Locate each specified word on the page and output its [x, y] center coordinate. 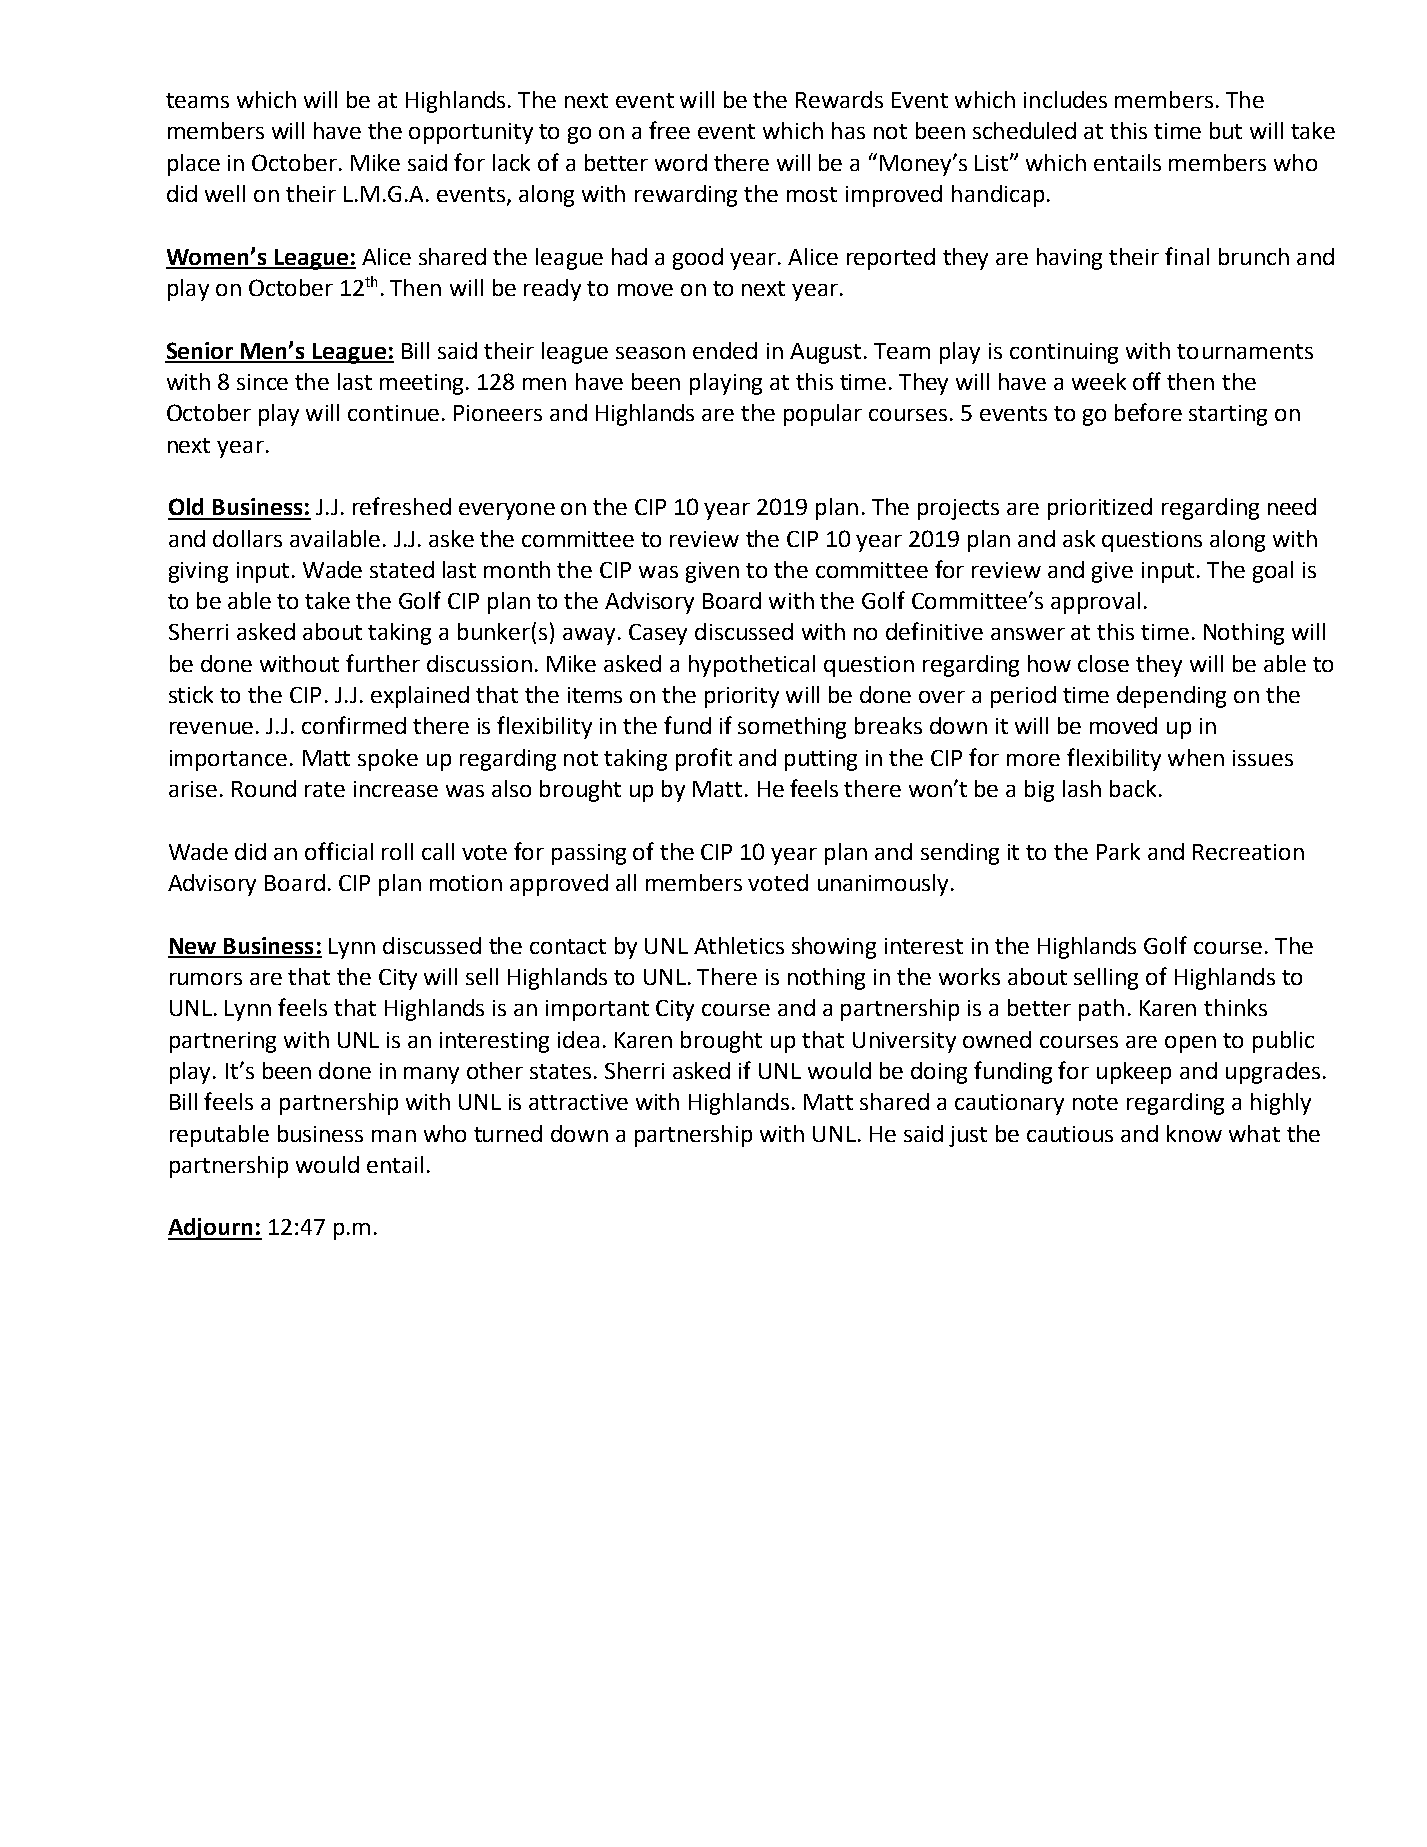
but [1226, 130]
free [669, 130]
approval [1095, 603]
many [431, 1075]
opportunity [471, 133]
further [383, 663]
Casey [658, 634]
